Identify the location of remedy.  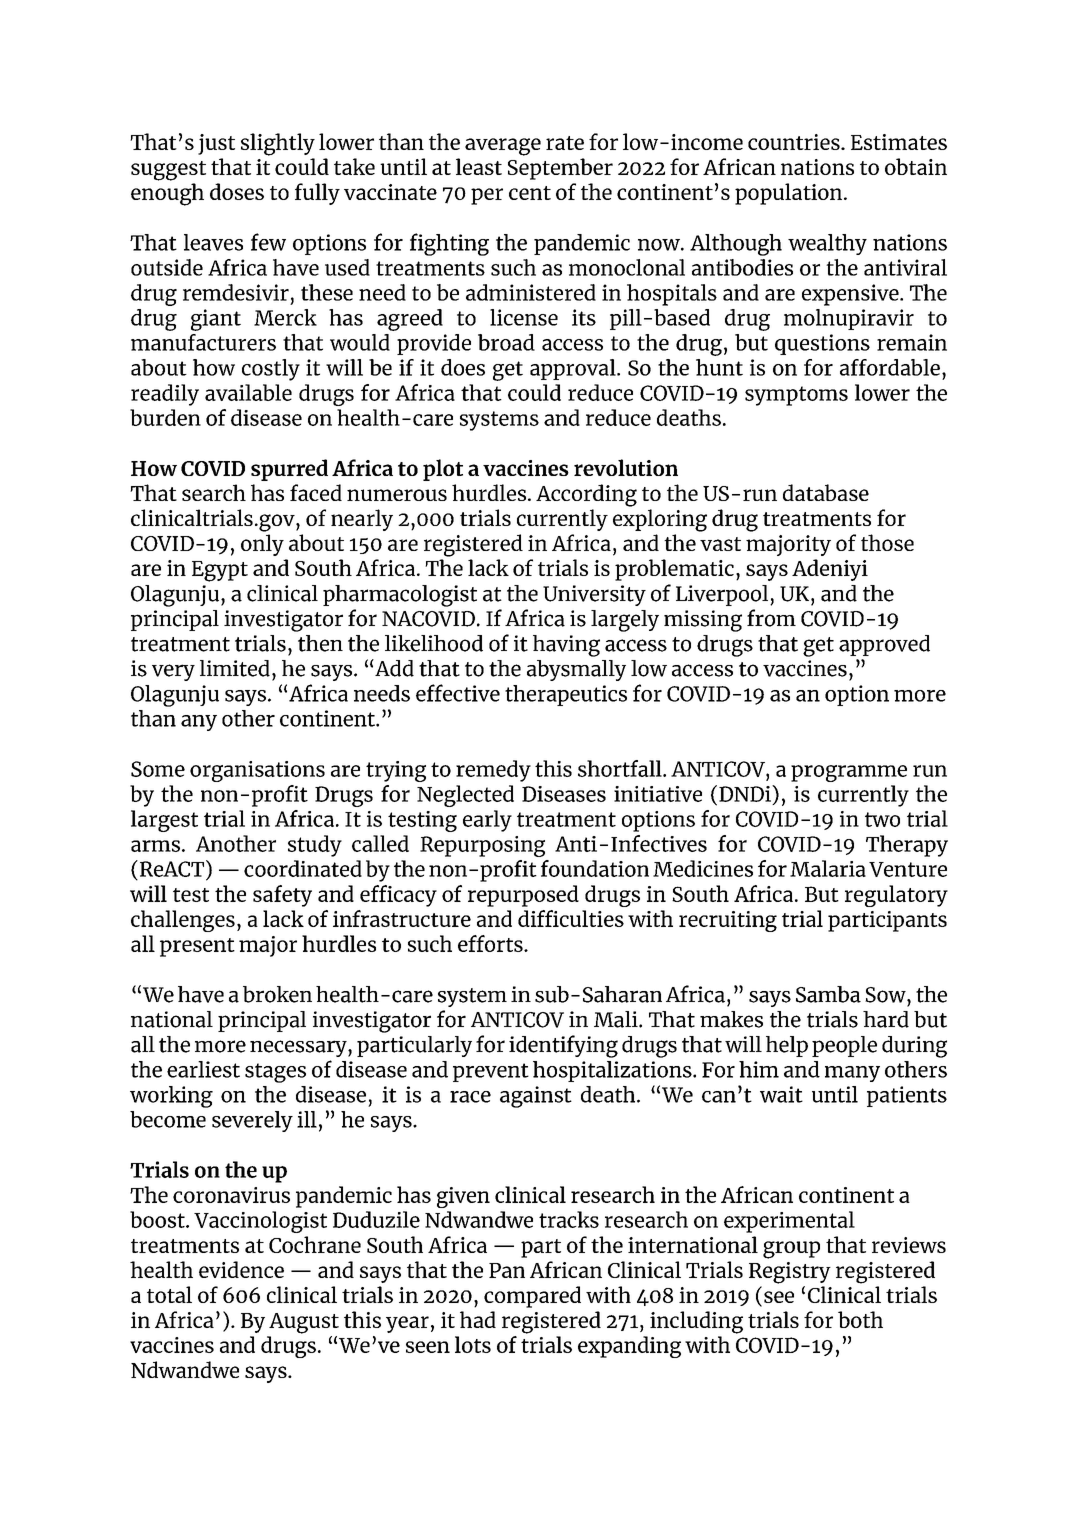
(493, 771).
